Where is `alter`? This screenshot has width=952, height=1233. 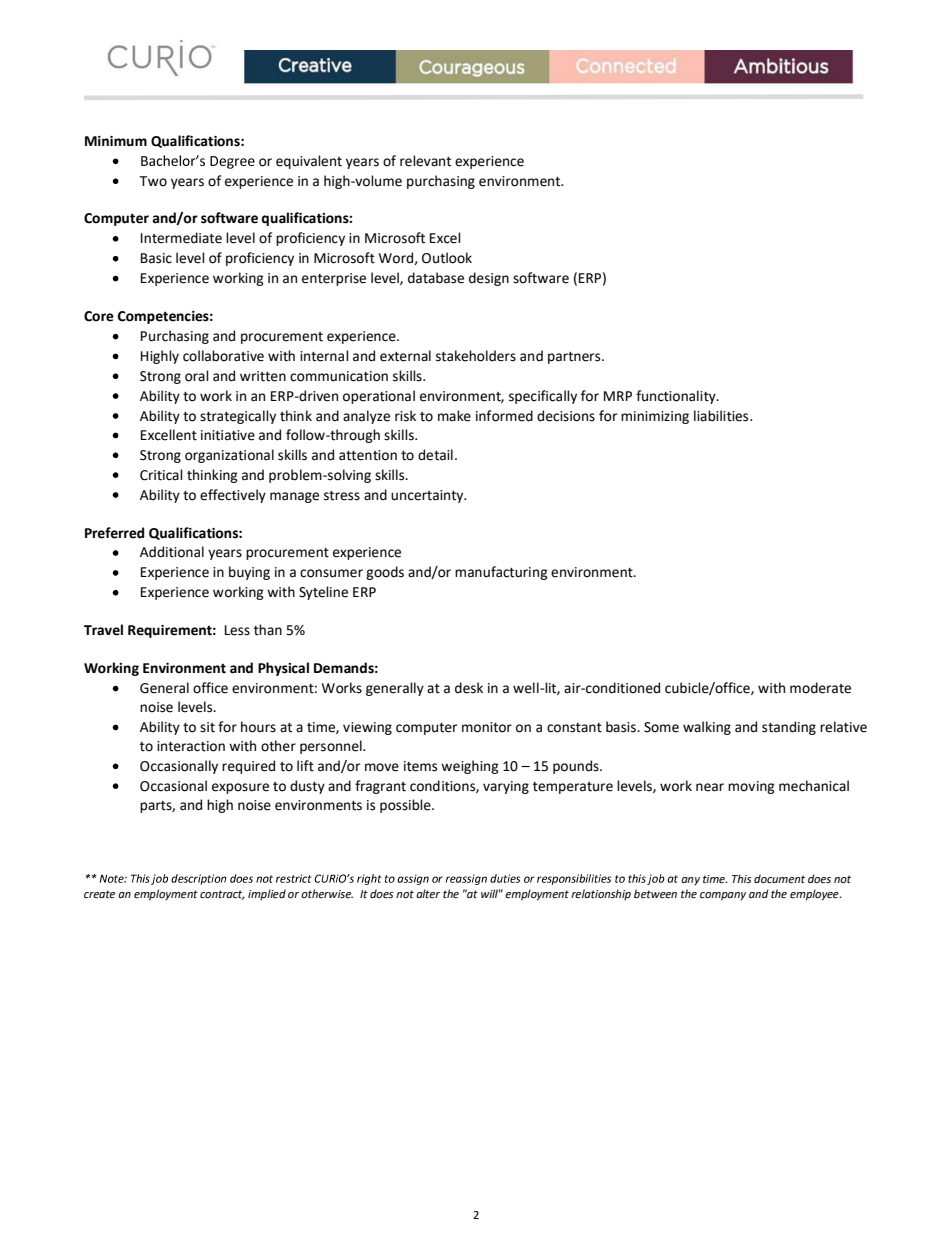 alter is located at coordinates (428, 893).
